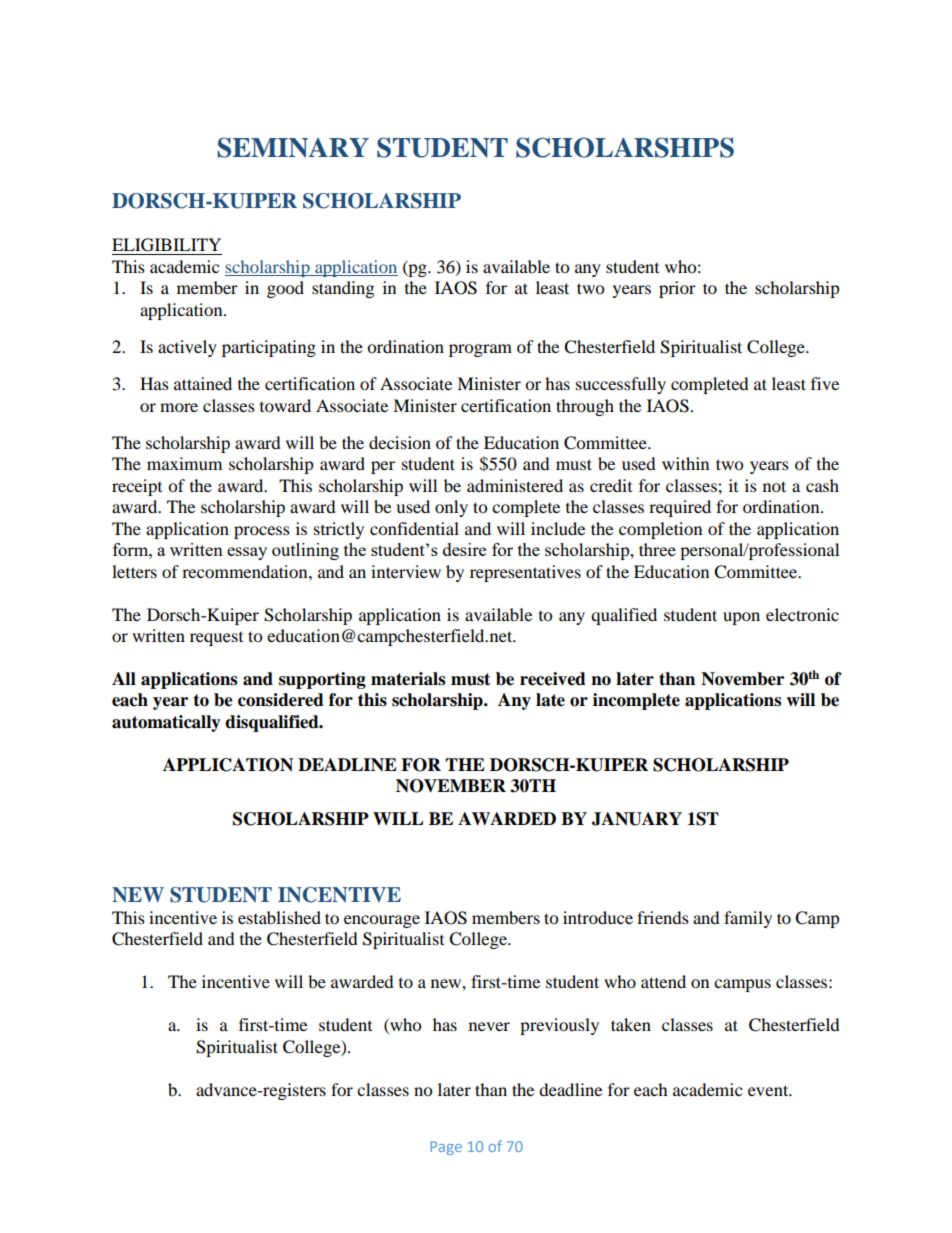  Describe the element at coordinates (446, 1148) in the page. I see `Page` at that location.
